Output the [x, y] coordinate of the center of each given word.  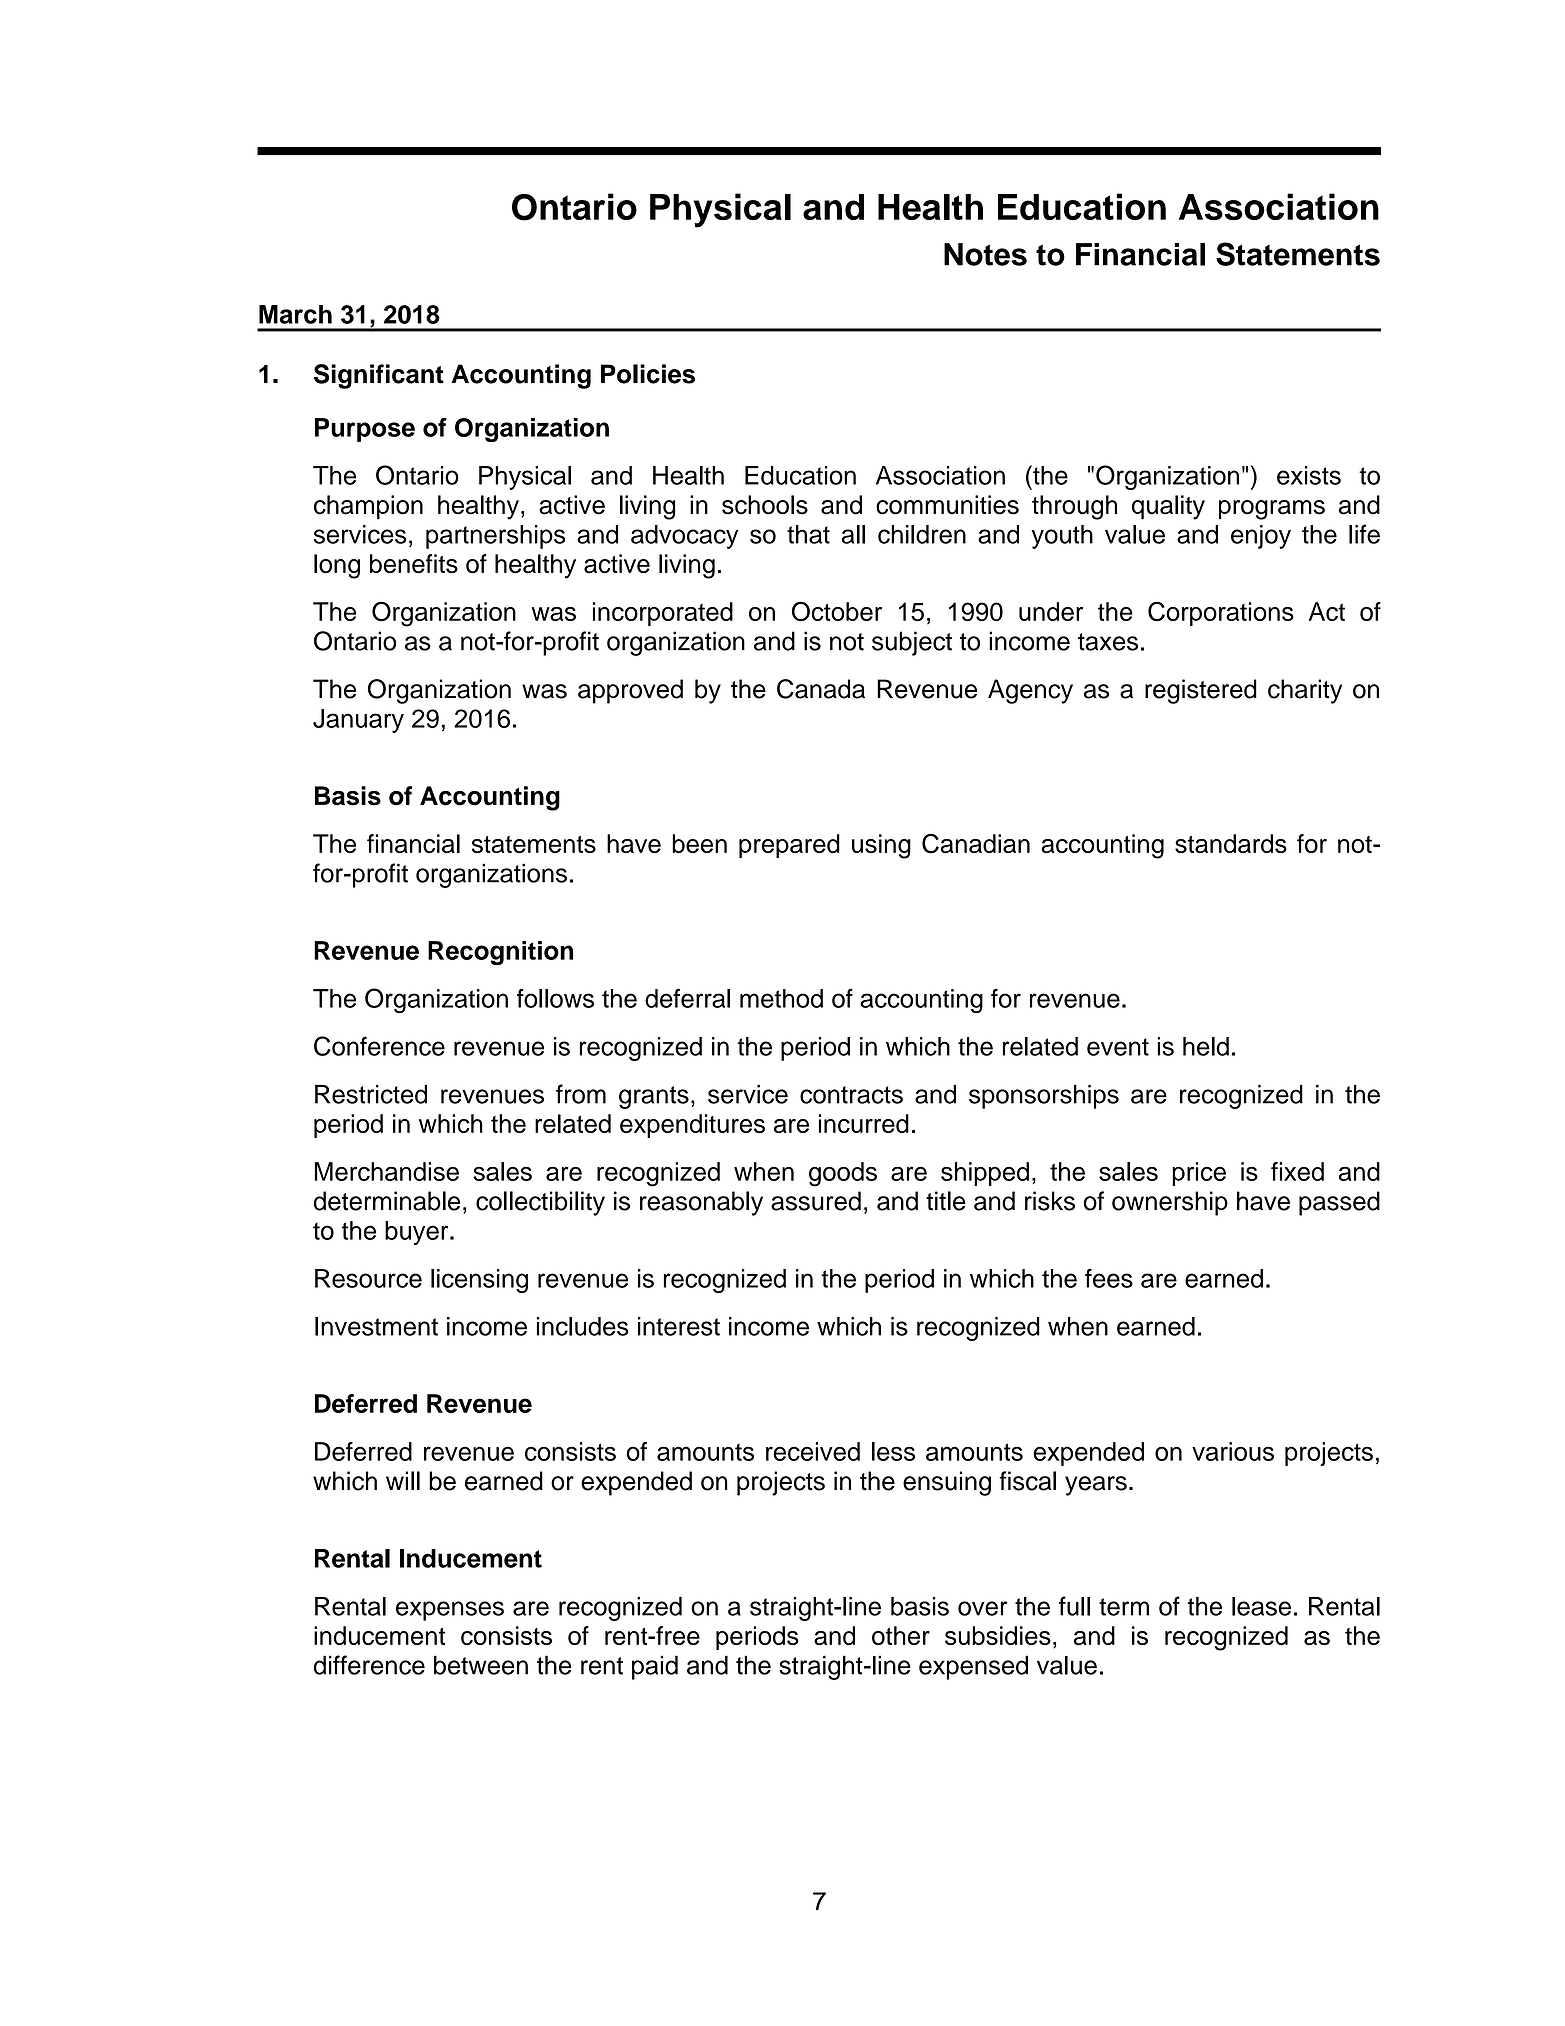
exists [1309, 475]
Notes [985, 254]
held [1206, 1046]
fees [1109, 1278]
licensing [479, 1281]
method [781, 998]
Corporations [1221, 613]
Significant [379, 376]
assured [816, 1201]
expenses [450, 1611]
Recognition [501, 953]
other [901, 1635]
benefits [414, 564]
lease [1261, 1606]
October [837, 611]
